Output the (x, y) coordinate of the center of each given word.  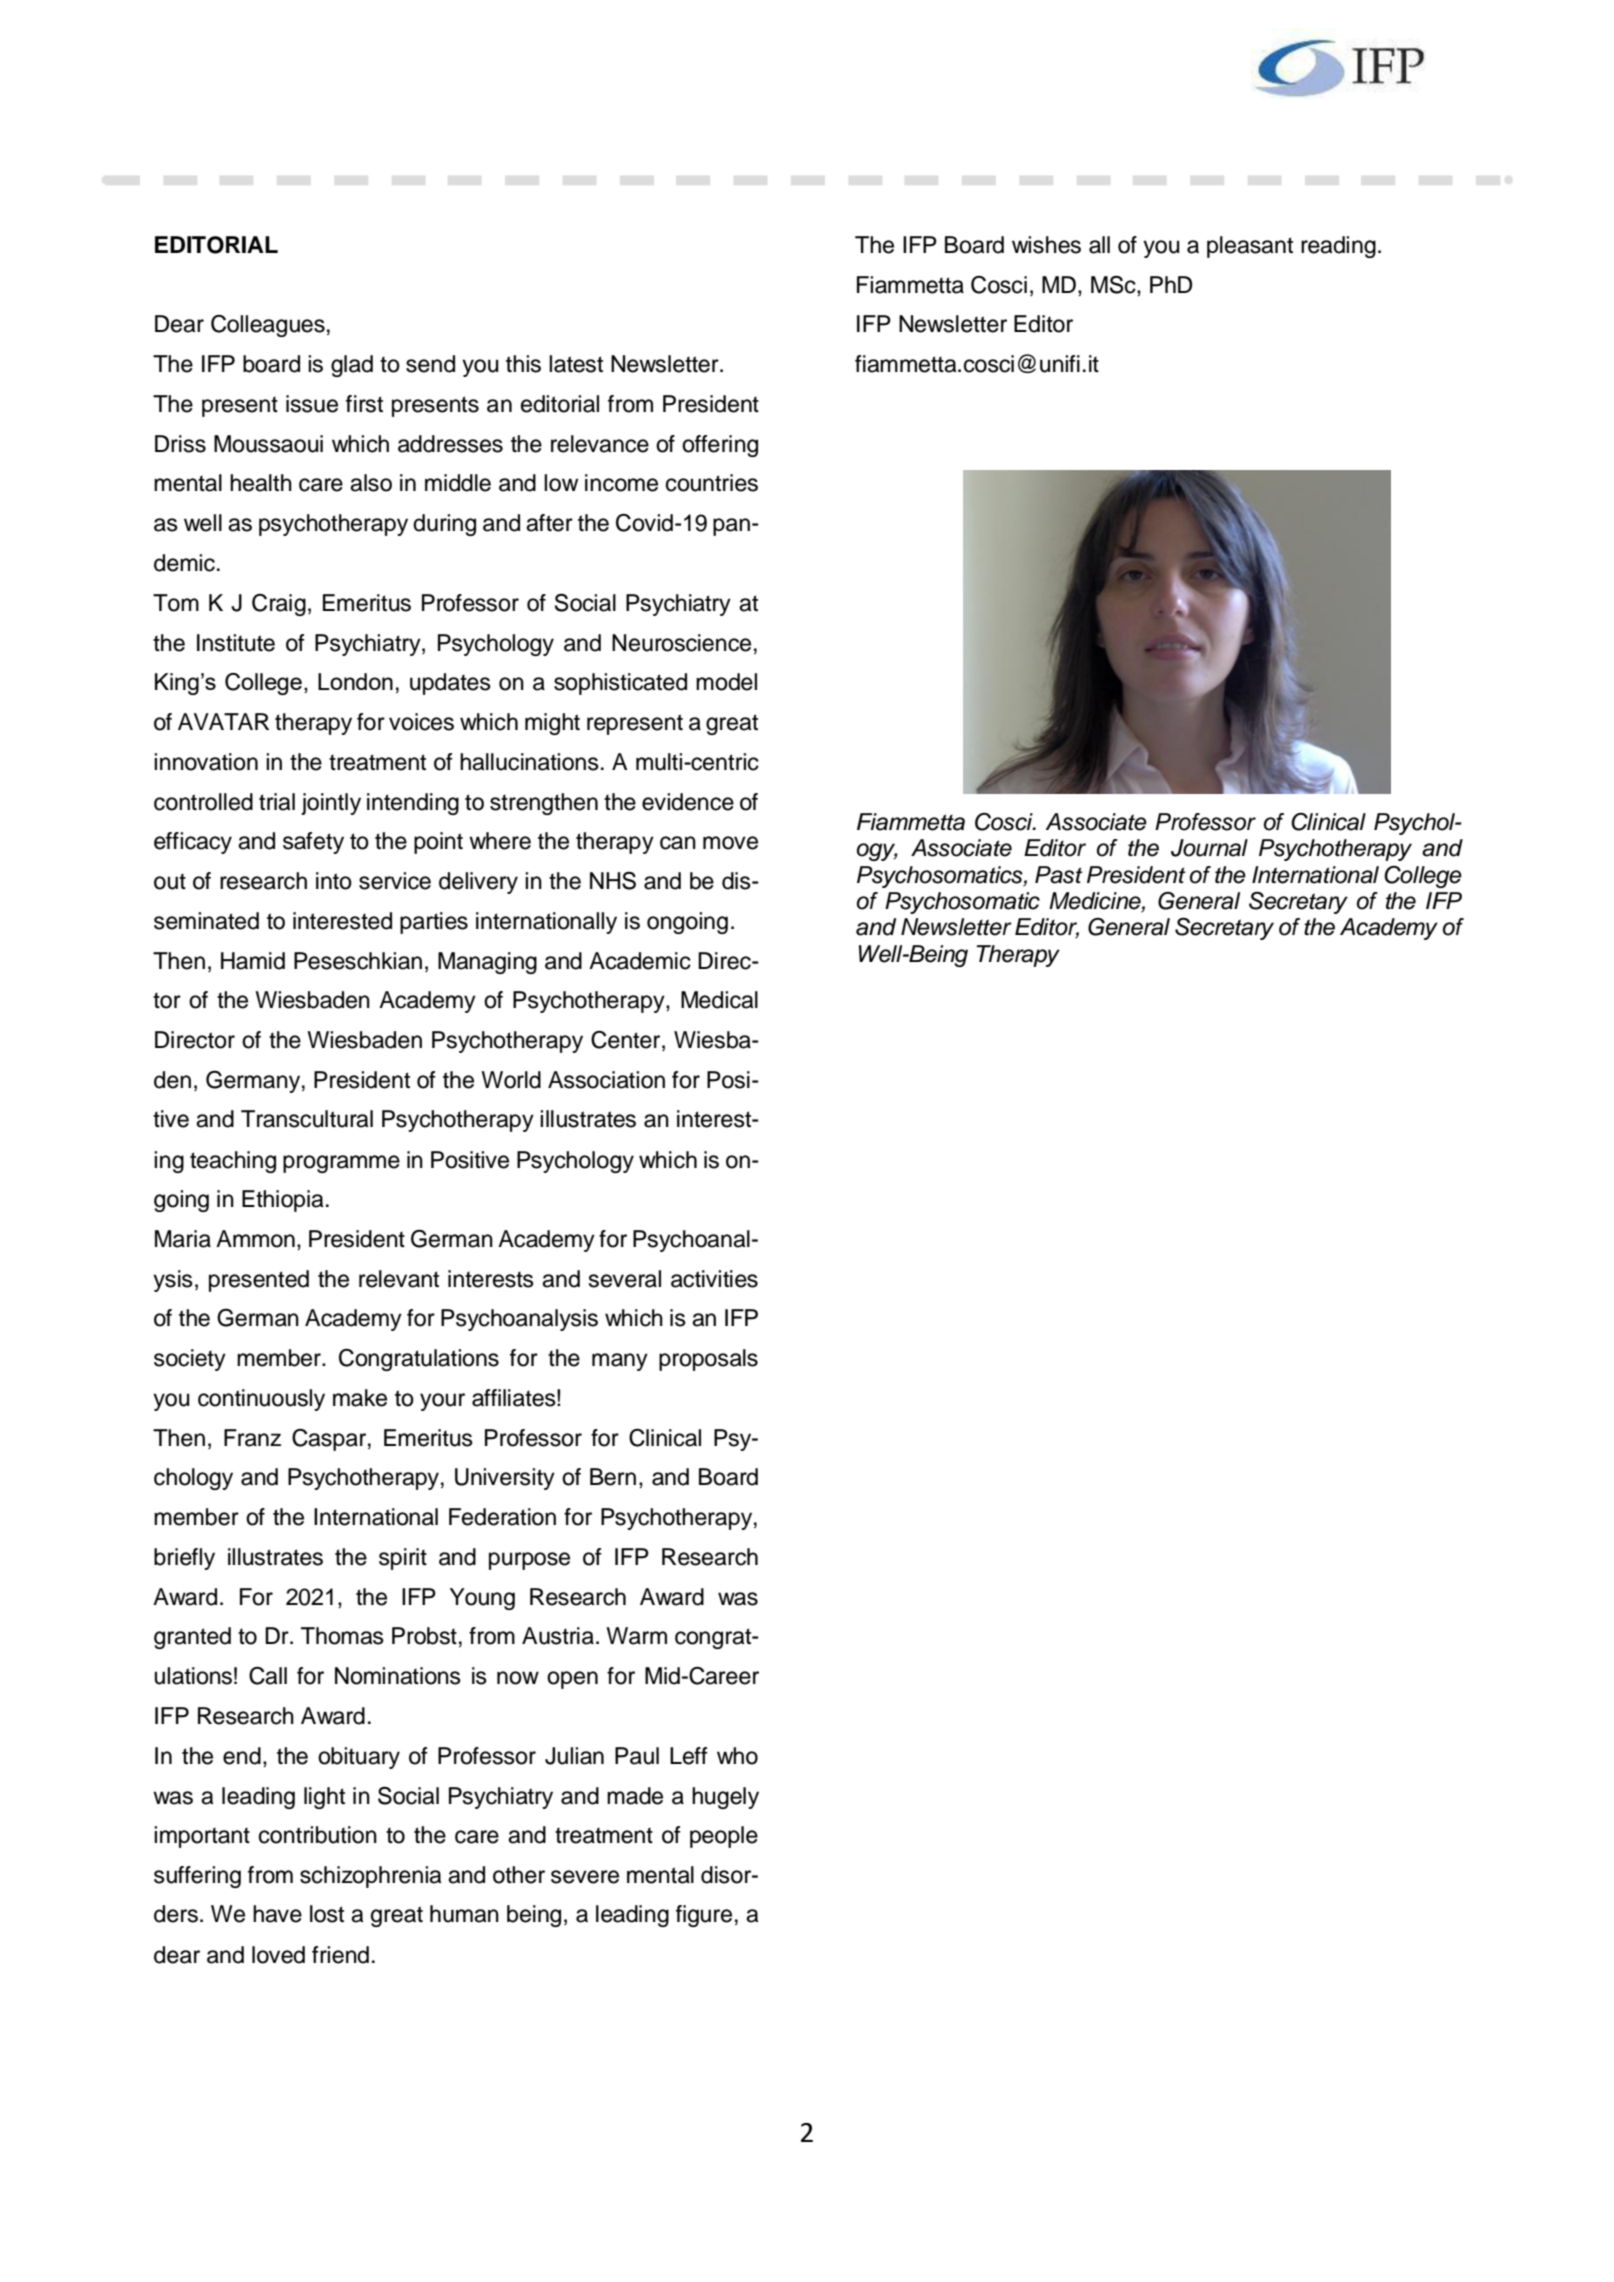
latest (576, 364)
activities (714, 1279)
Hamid (253, 961)
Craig (279, 605)
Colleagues (268, 326)
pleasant (1250, 247)
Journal (1209, 848)
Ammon (255, 1239)
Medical (719, 1000)
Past (1058, 875)
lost (327, 1914)
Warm (636, 1636)
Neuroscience (681, 643)
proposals (708, 1360)
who (737, 1756)
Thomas (342, 1636)
